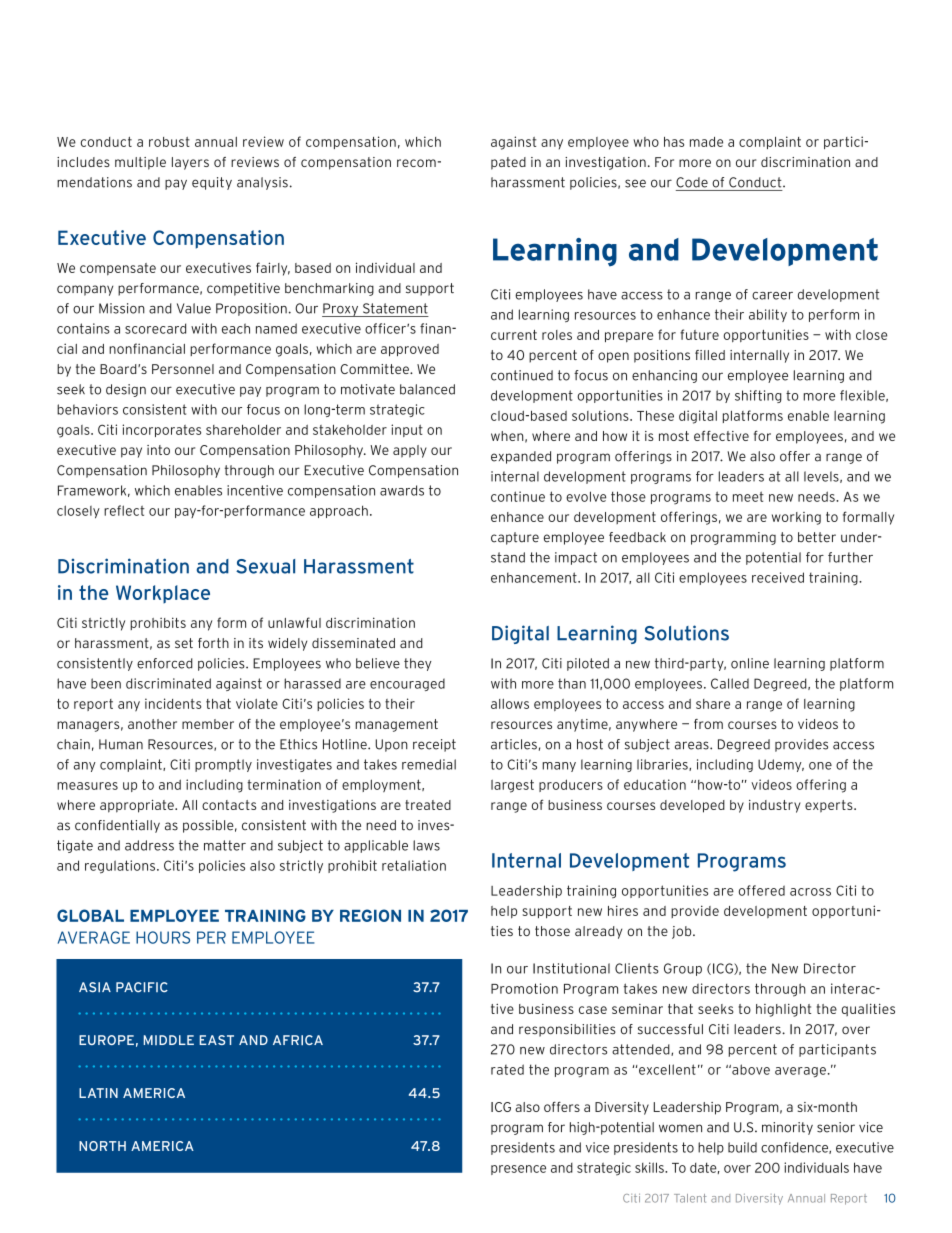  I want to click on build, so click(742, 1147).
